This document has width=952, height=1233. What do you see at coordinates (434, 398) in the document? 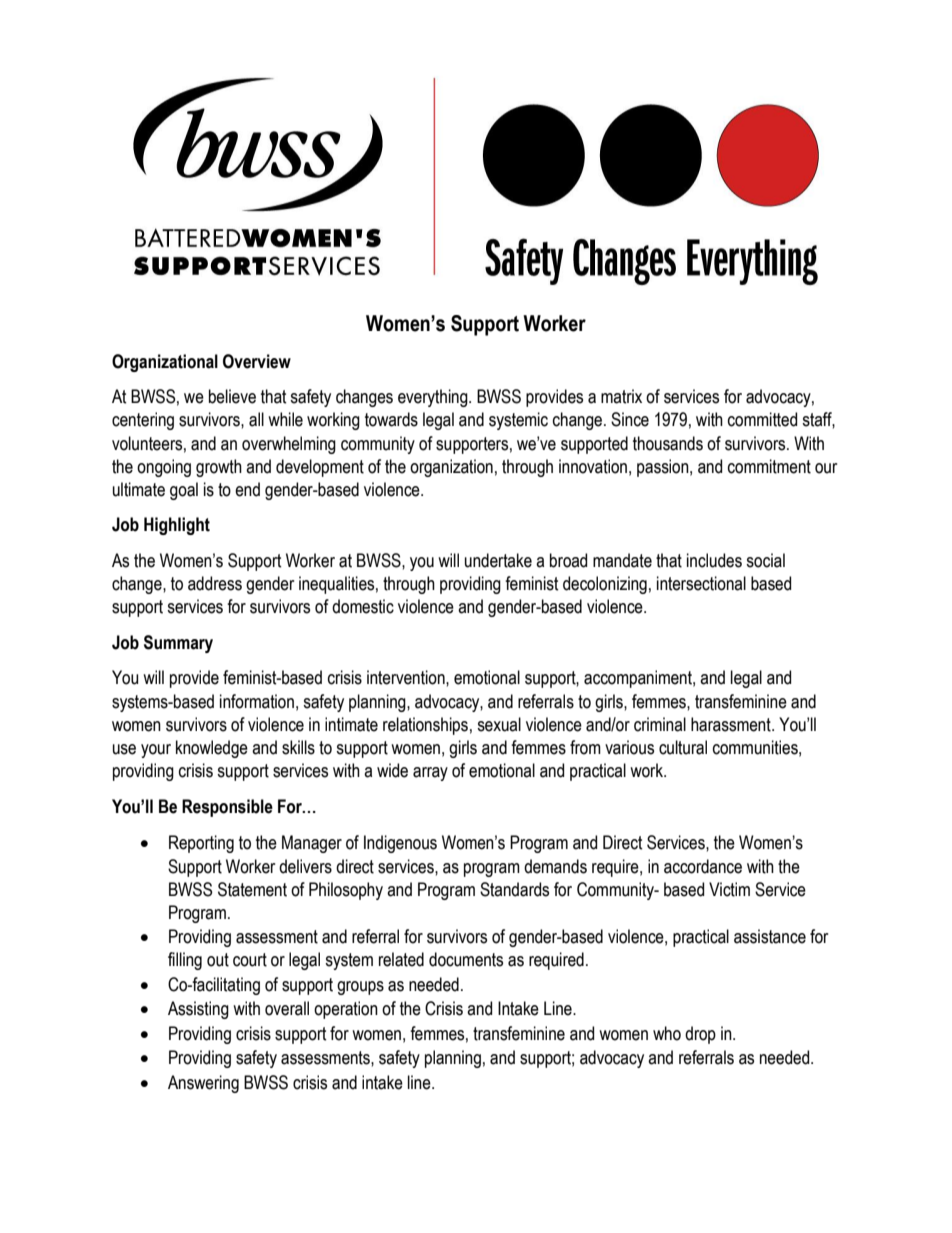
I see `everything` at bounding box center [434, 398].
